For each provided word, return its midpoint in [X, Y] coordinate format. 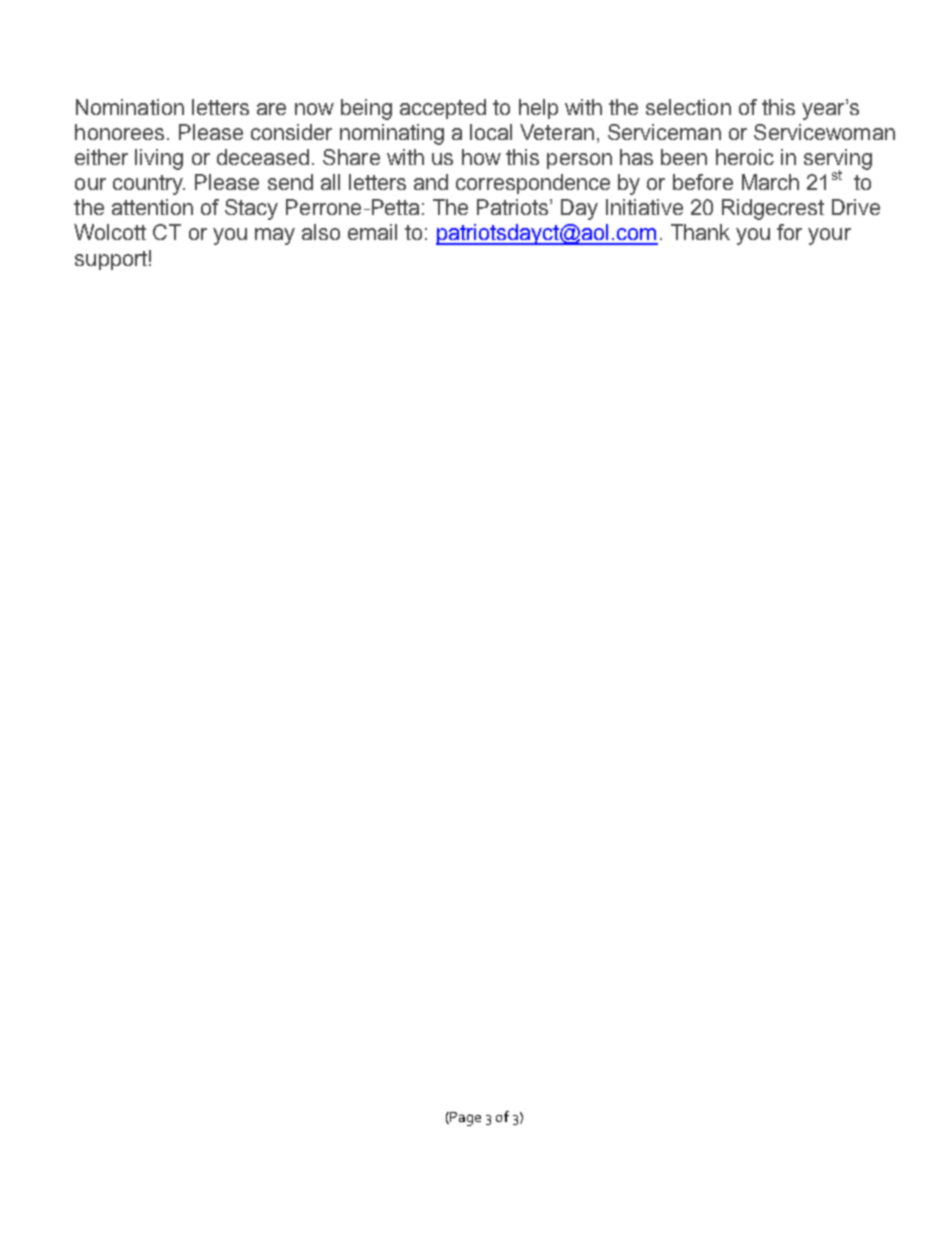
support [111, 260]
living [159, 159]
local [491, 132]
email [372, 232]
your [829, 236]
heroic [745, 157]
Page [465, 1119]
